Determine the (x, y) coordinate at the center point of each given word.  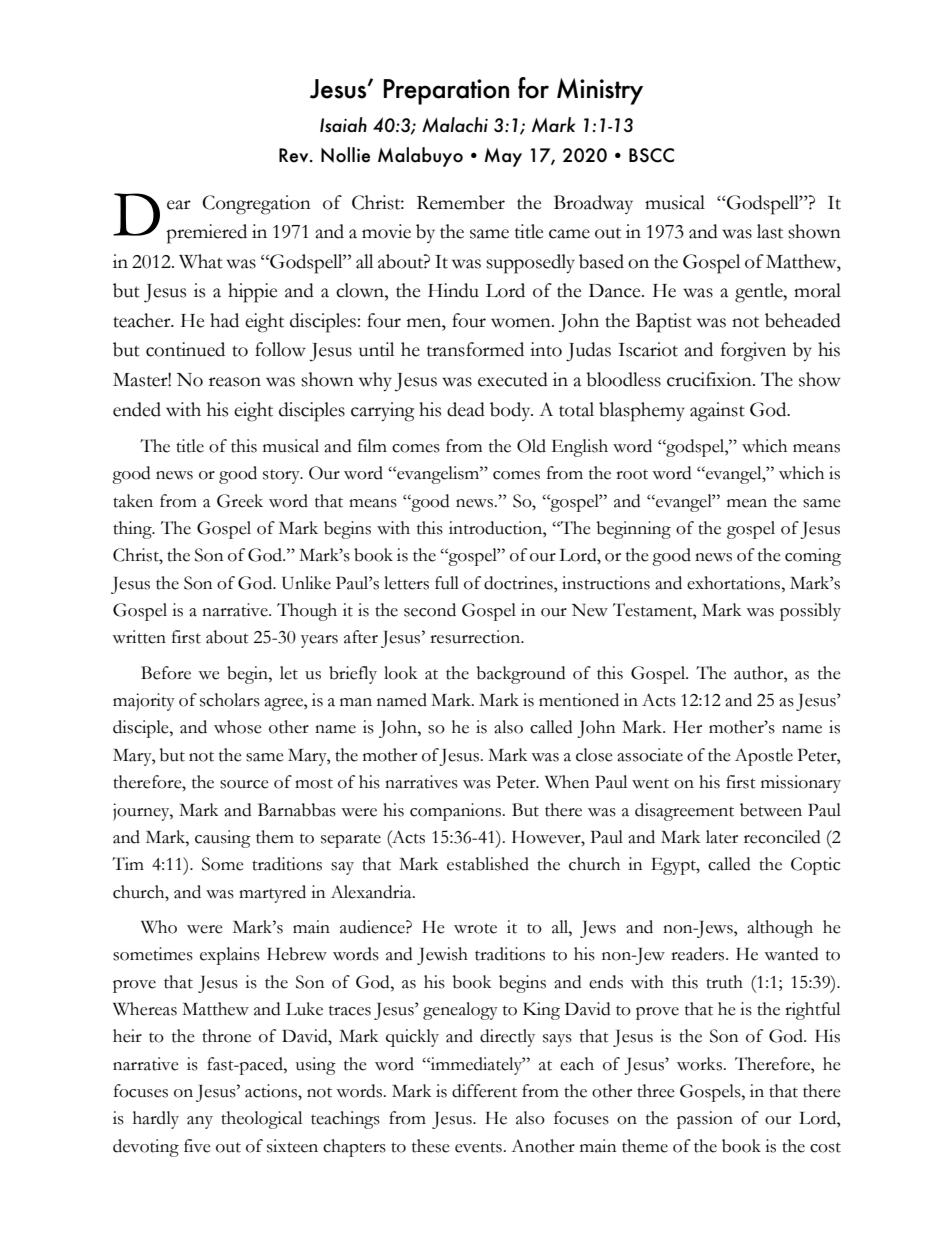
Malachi (455, 125)
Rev (295, 155)
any (200, 1122)
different (484, 1091)
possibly (810, 612)
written (139, 637)
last (770, 231)
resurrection (476, 637)
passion (705, 1120)
